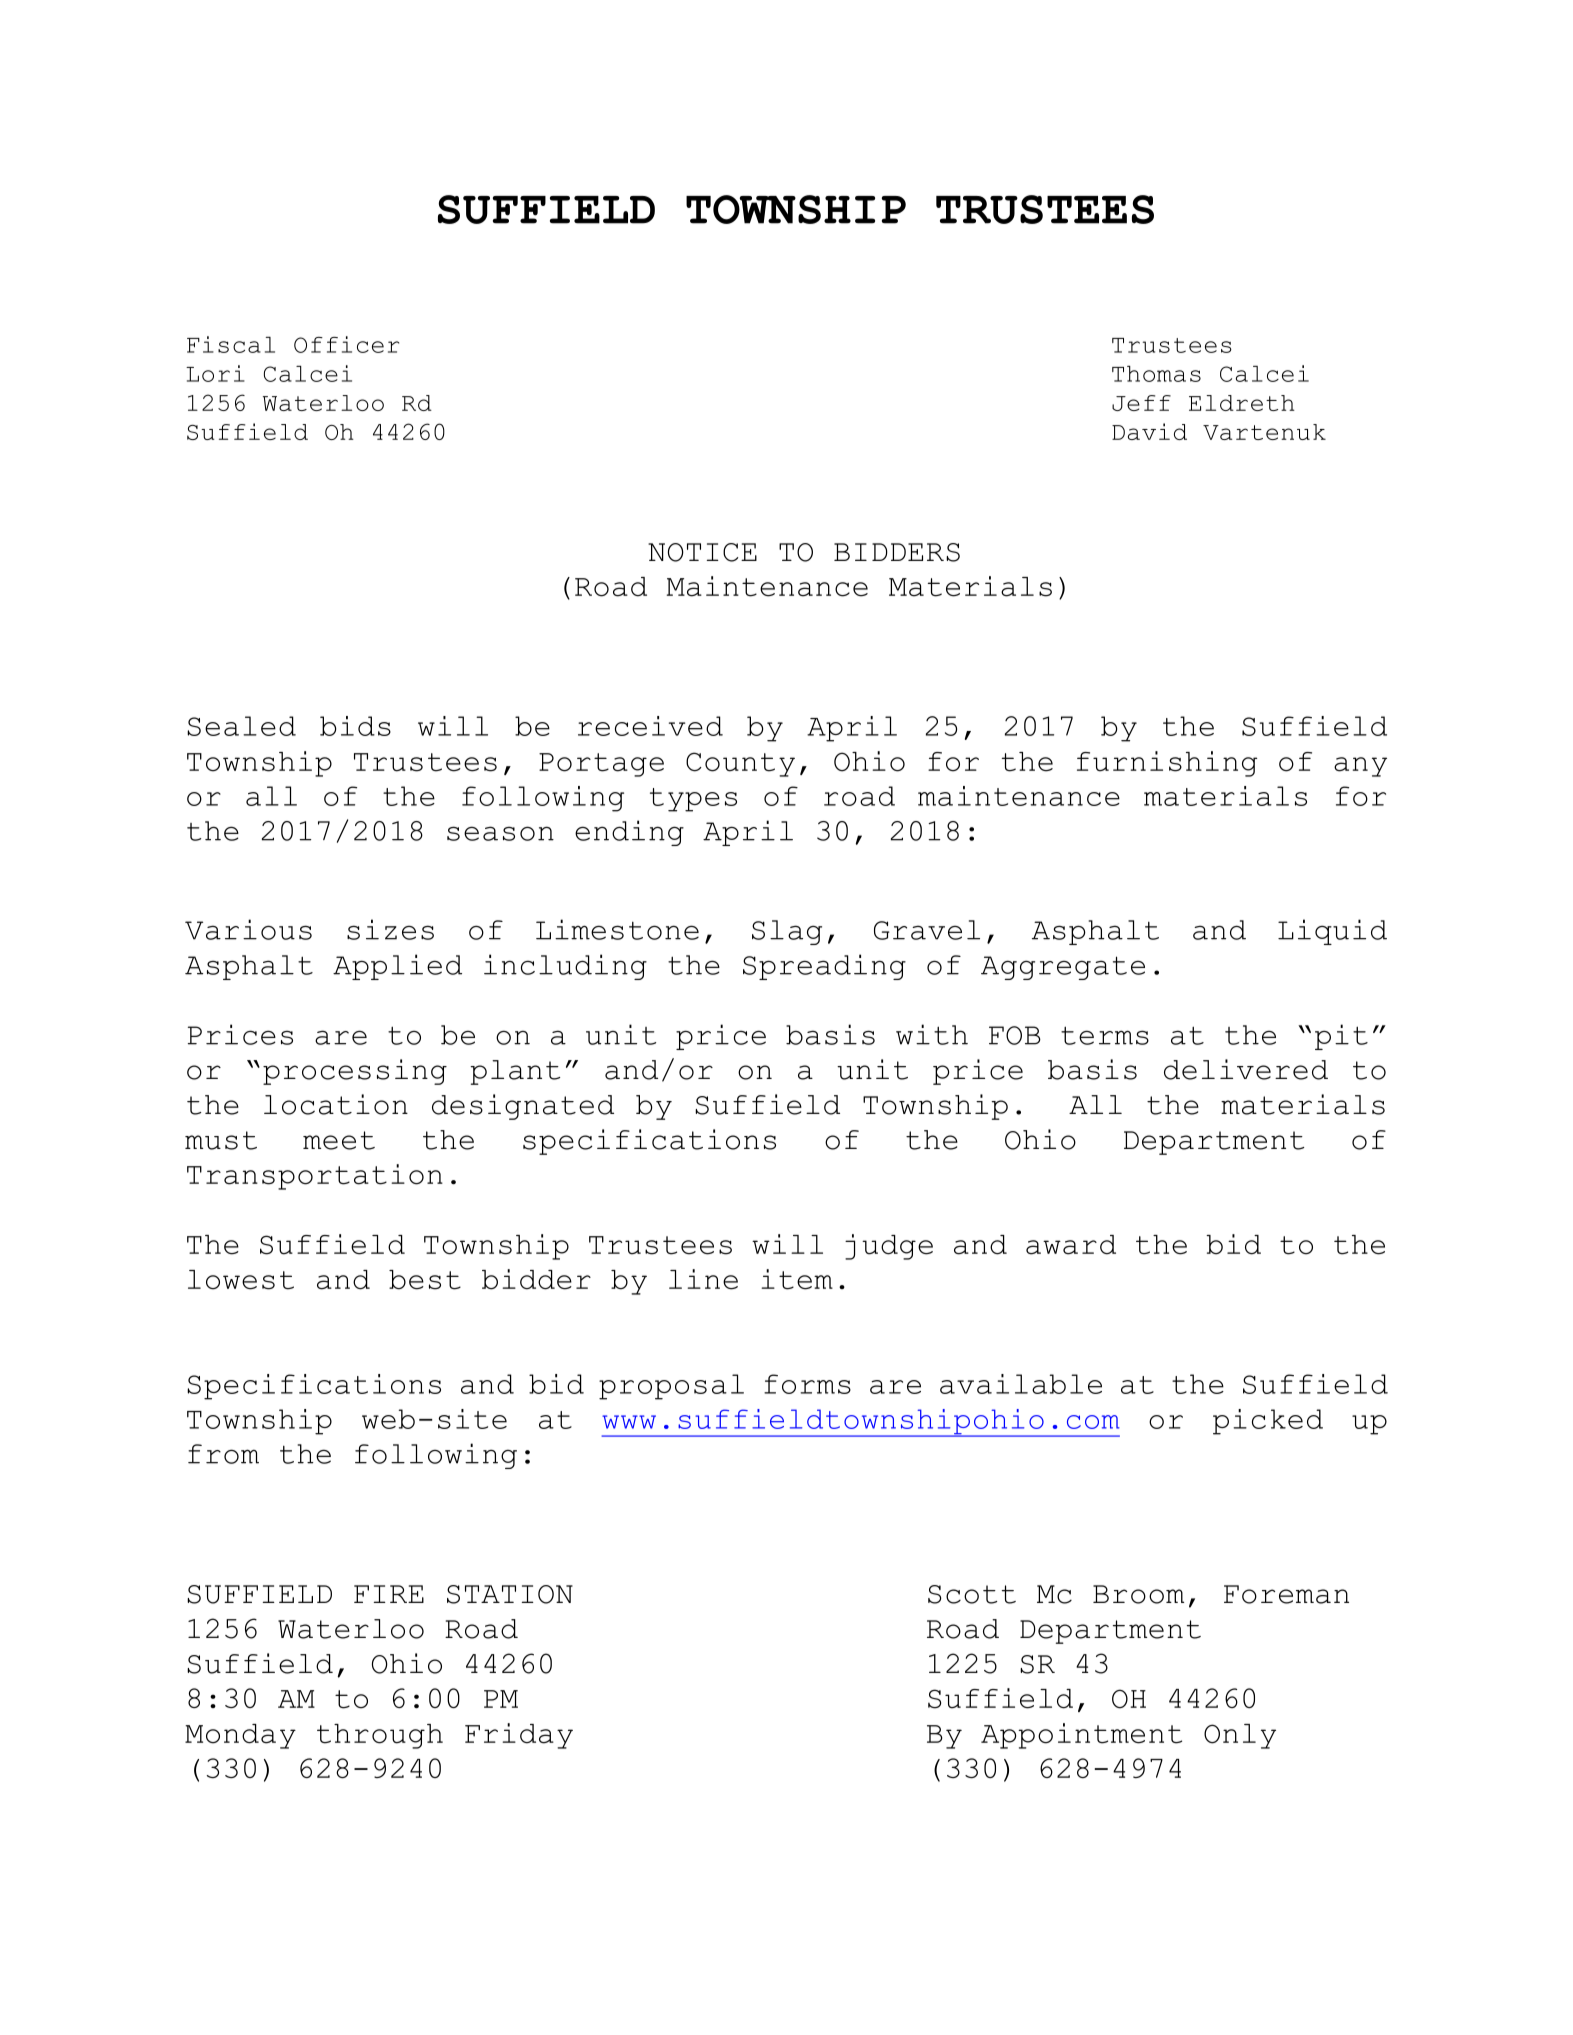  What do you see at coordinates (346, 344) in the page?
I see `Officer` at bounding box center [346, 344].
